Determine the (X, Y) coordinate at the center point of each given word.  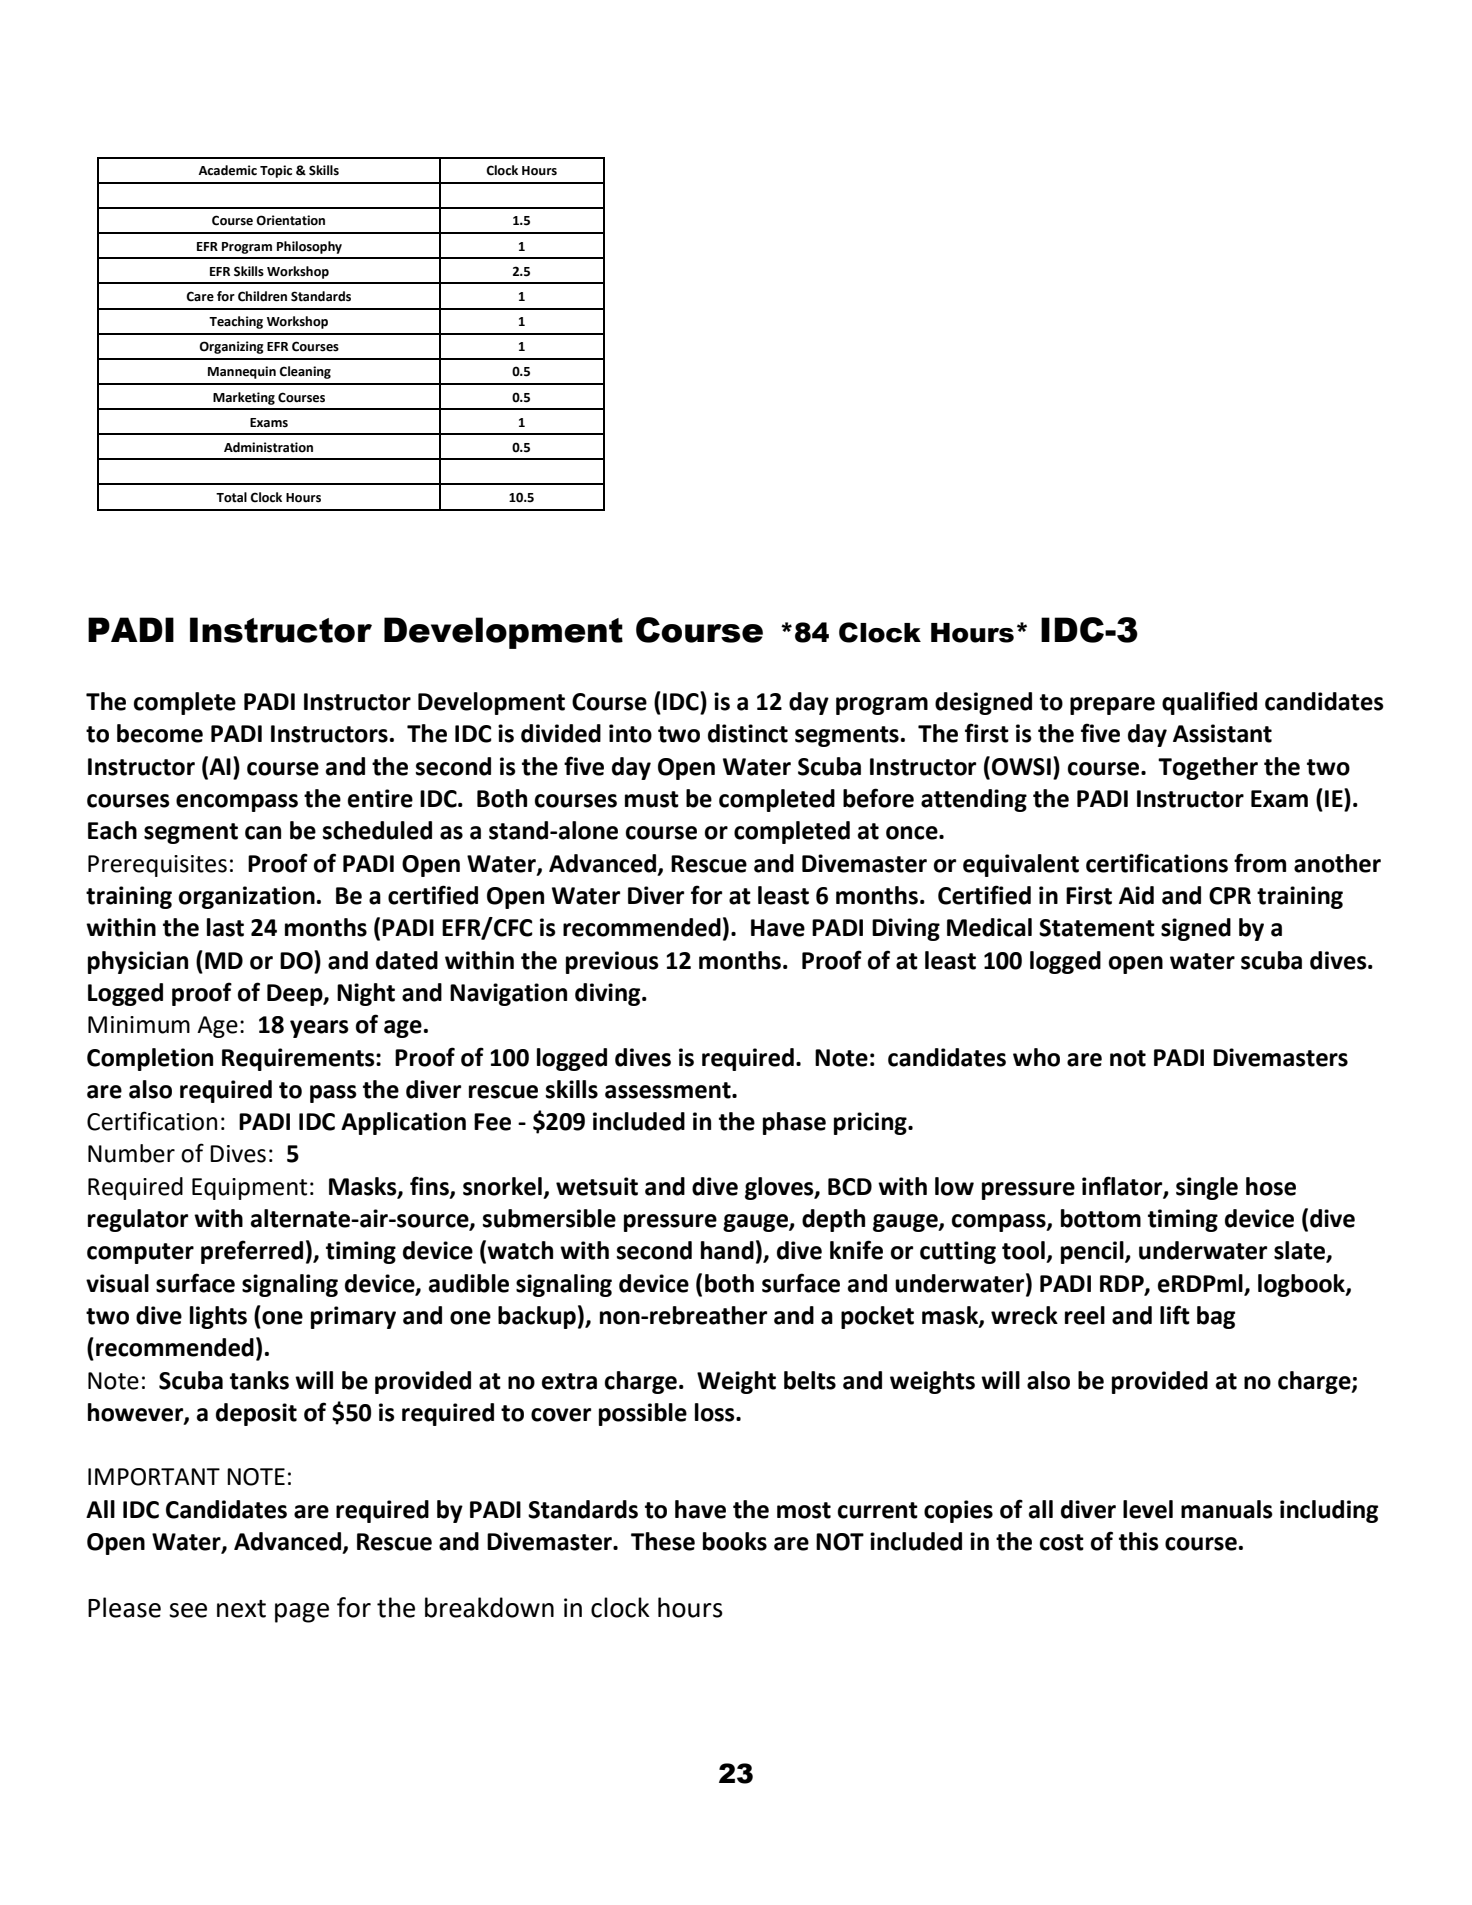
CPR (1230, 896)
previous (612, 962)
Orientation (290, 220)
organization (247, 897)
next (241, 1609)
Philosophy (309, 247)
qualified (1209, 703)
